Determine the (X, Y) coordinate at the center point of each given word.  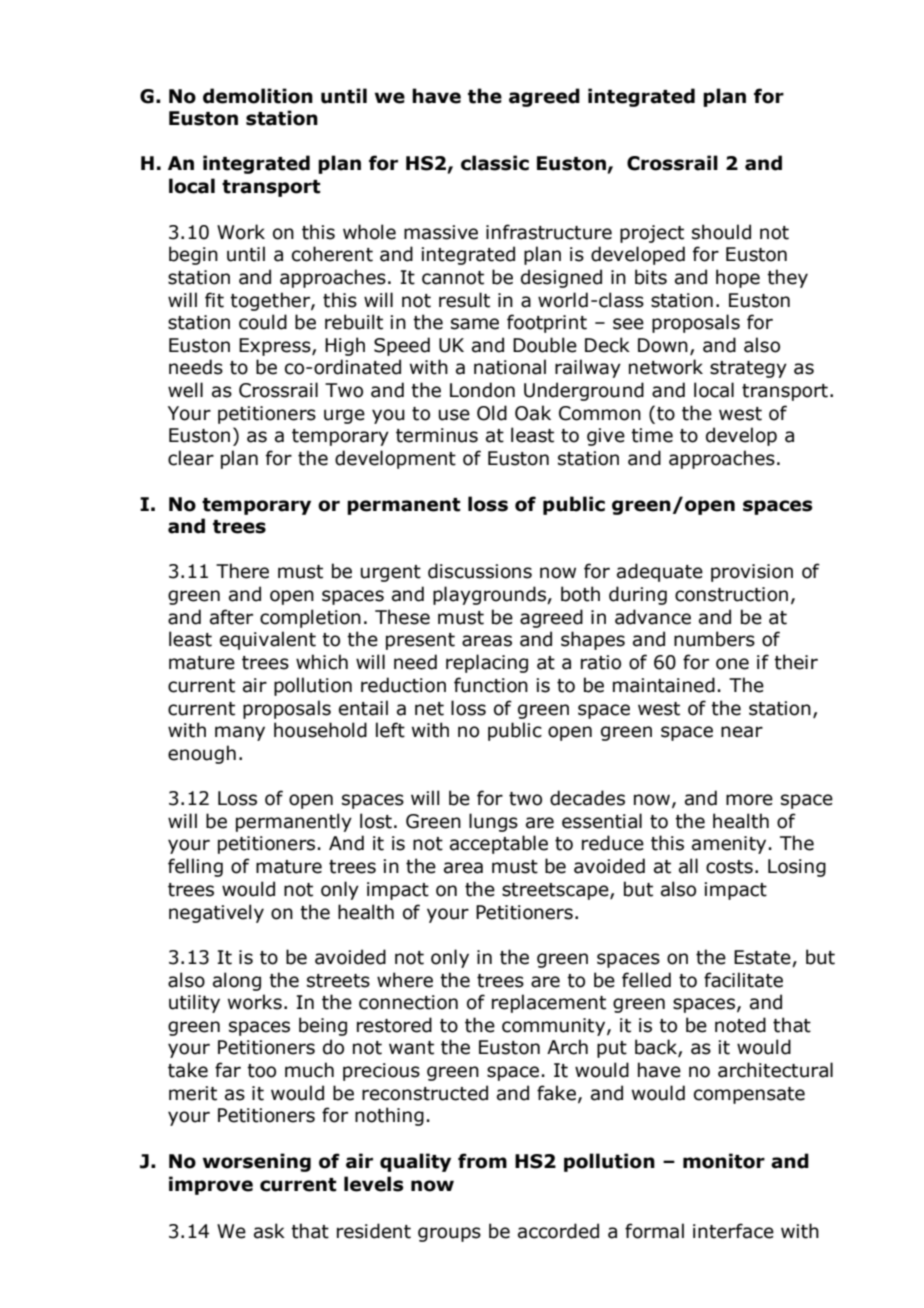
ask (269, 1231)
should (721, 232)
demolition (258, 96)
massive (441, 232)
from (482, 1161)
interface (733, 1231)
